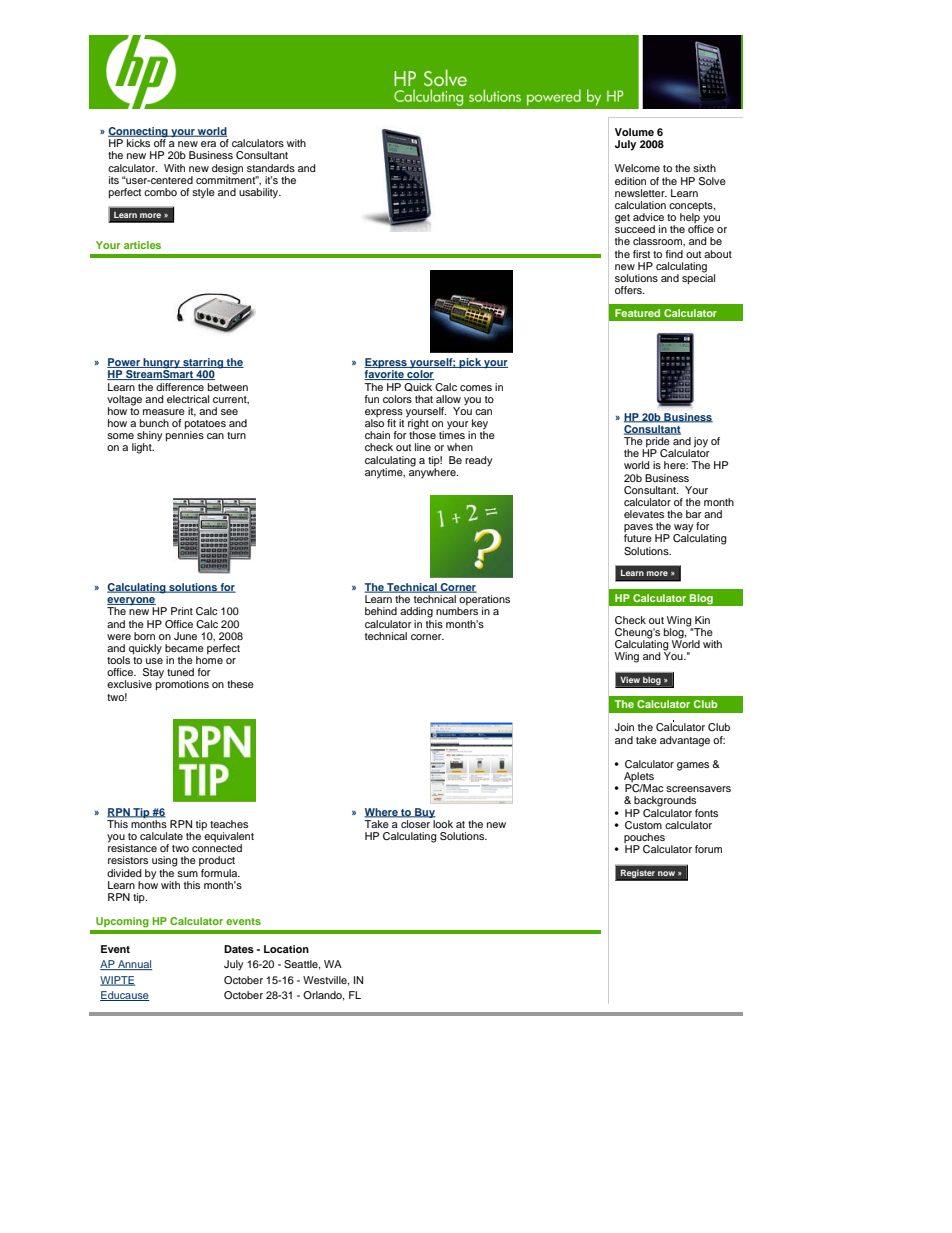  Describe the element at coordinates (205, 426) in the screenshot. I see `potatoes` at that location.
